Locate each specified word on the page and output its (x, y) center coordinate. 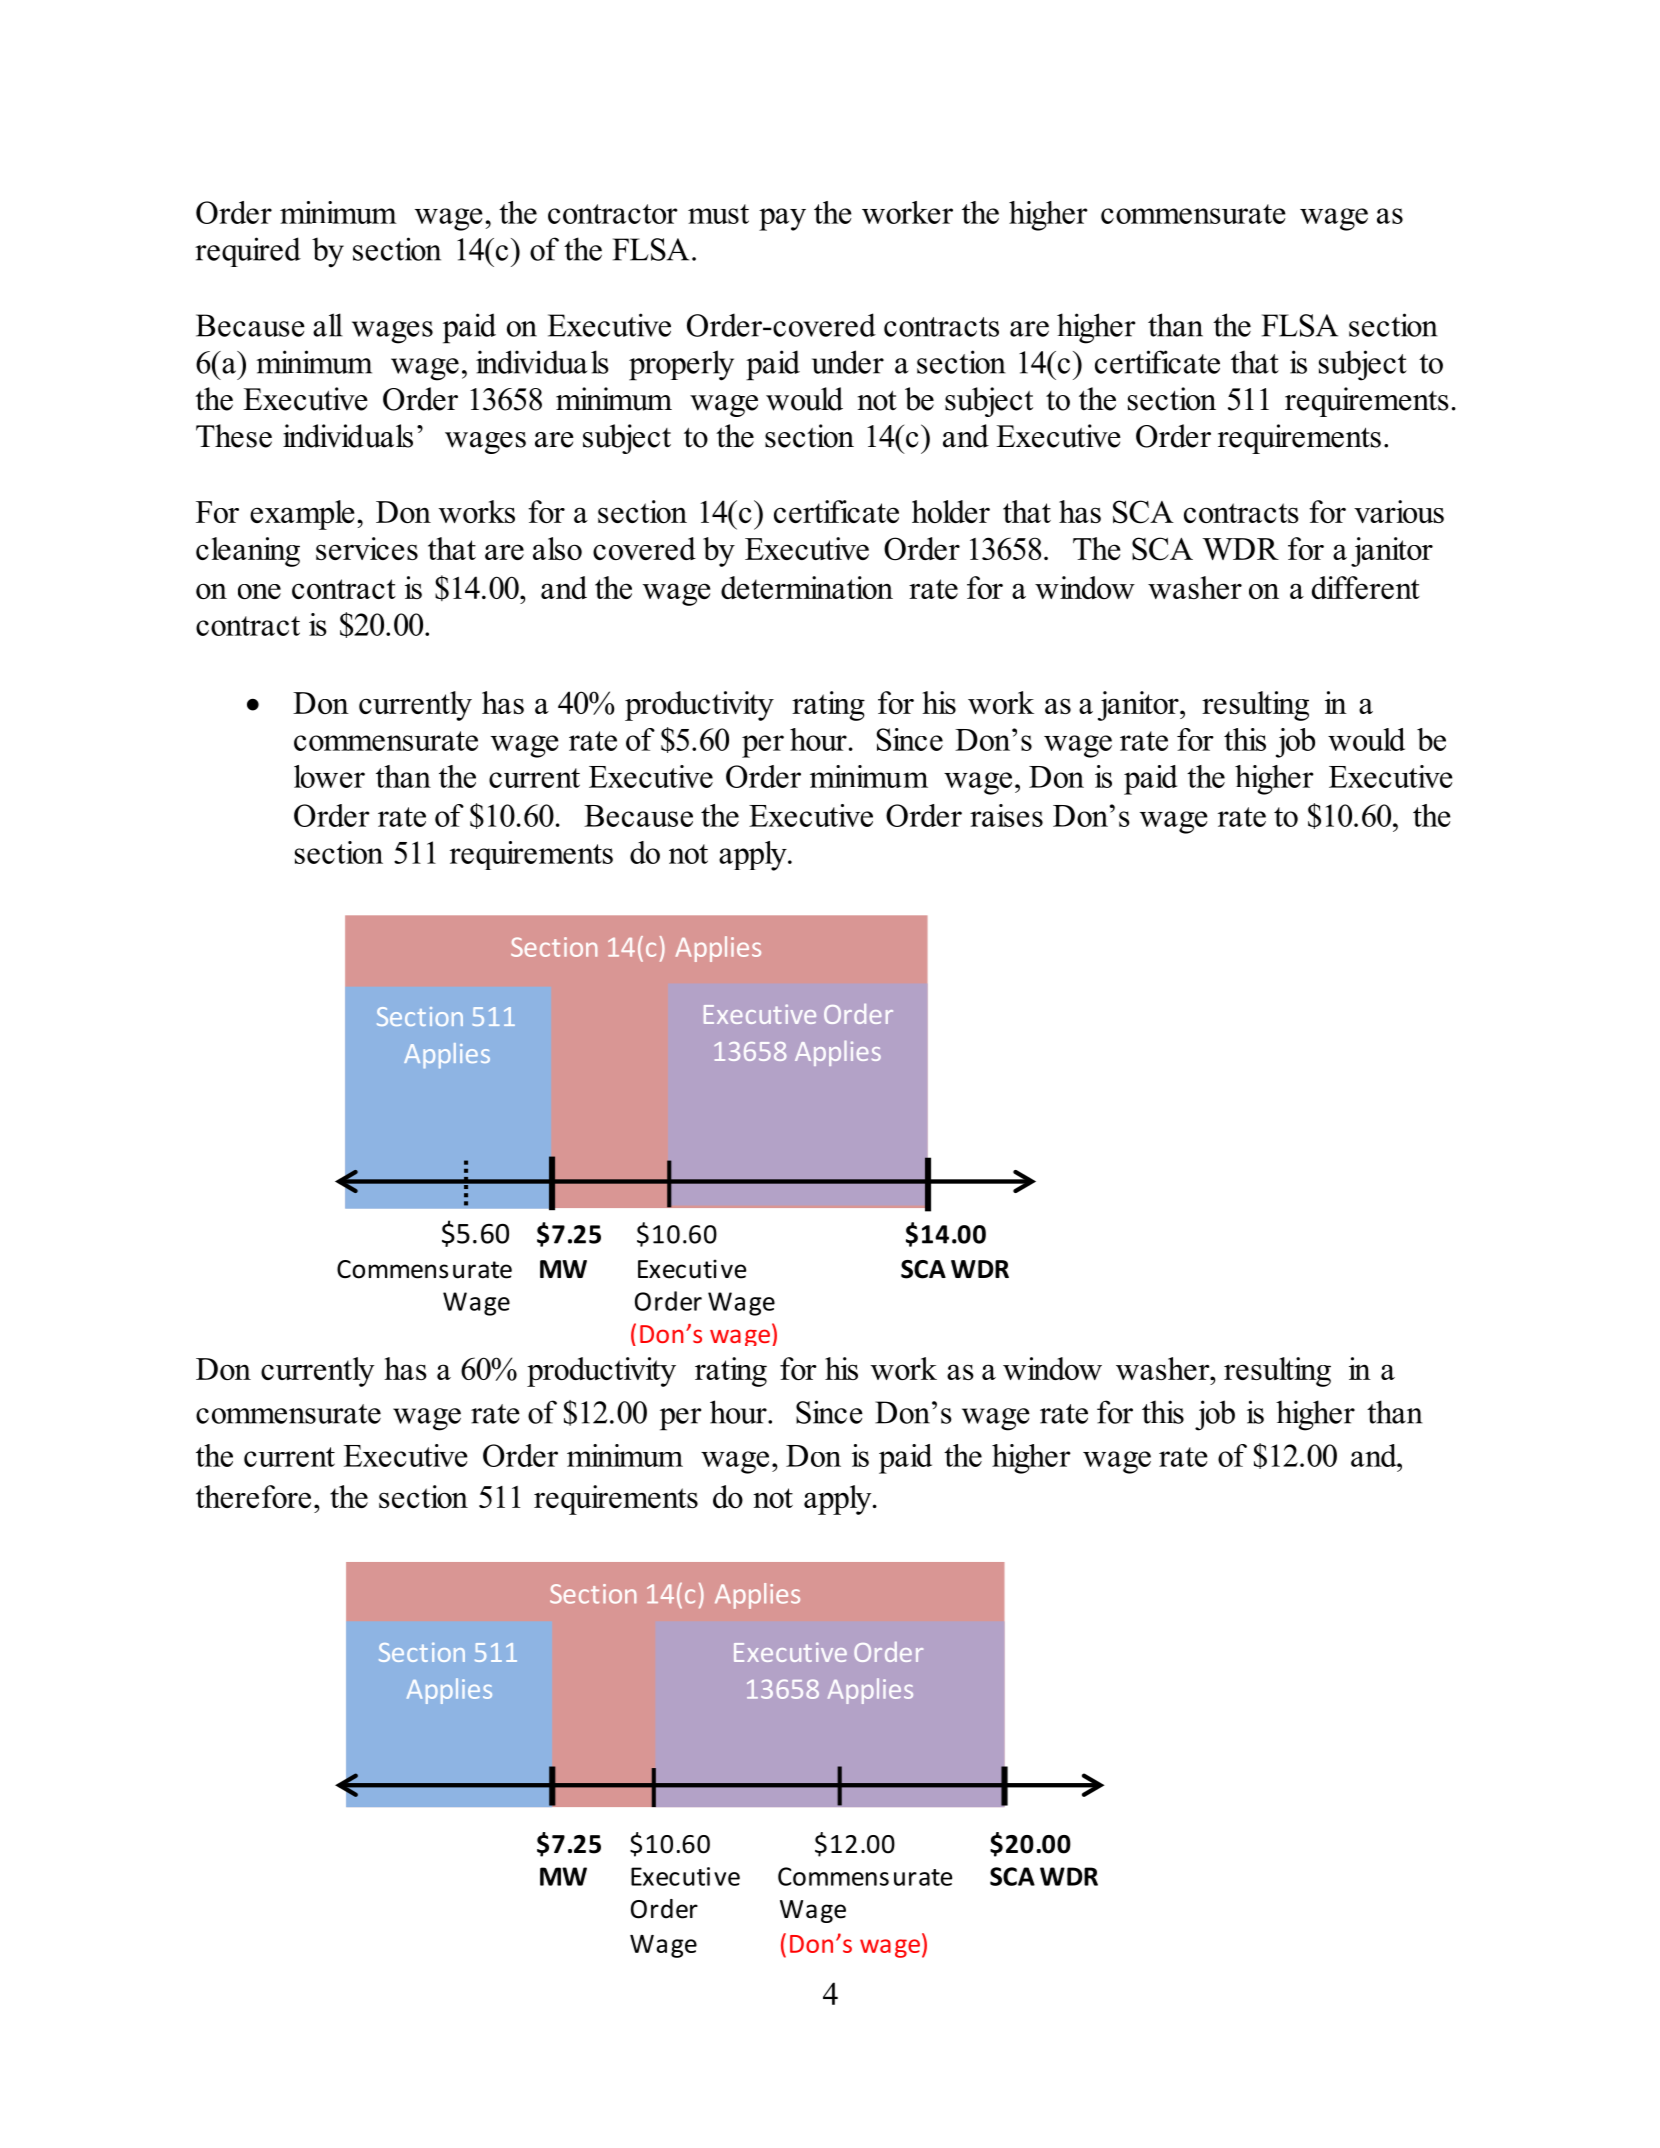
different (1366, 587)
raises (1006, 815)
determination (807, 587)
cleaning (248, 552)
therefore (253, 1496)
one (259, 591)
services (367, 548)
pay (782, 219)
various (1399, 511)
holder (951, 511)
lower (329, 776)
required (248, 252)
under (848, 362)
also (557, 548)
